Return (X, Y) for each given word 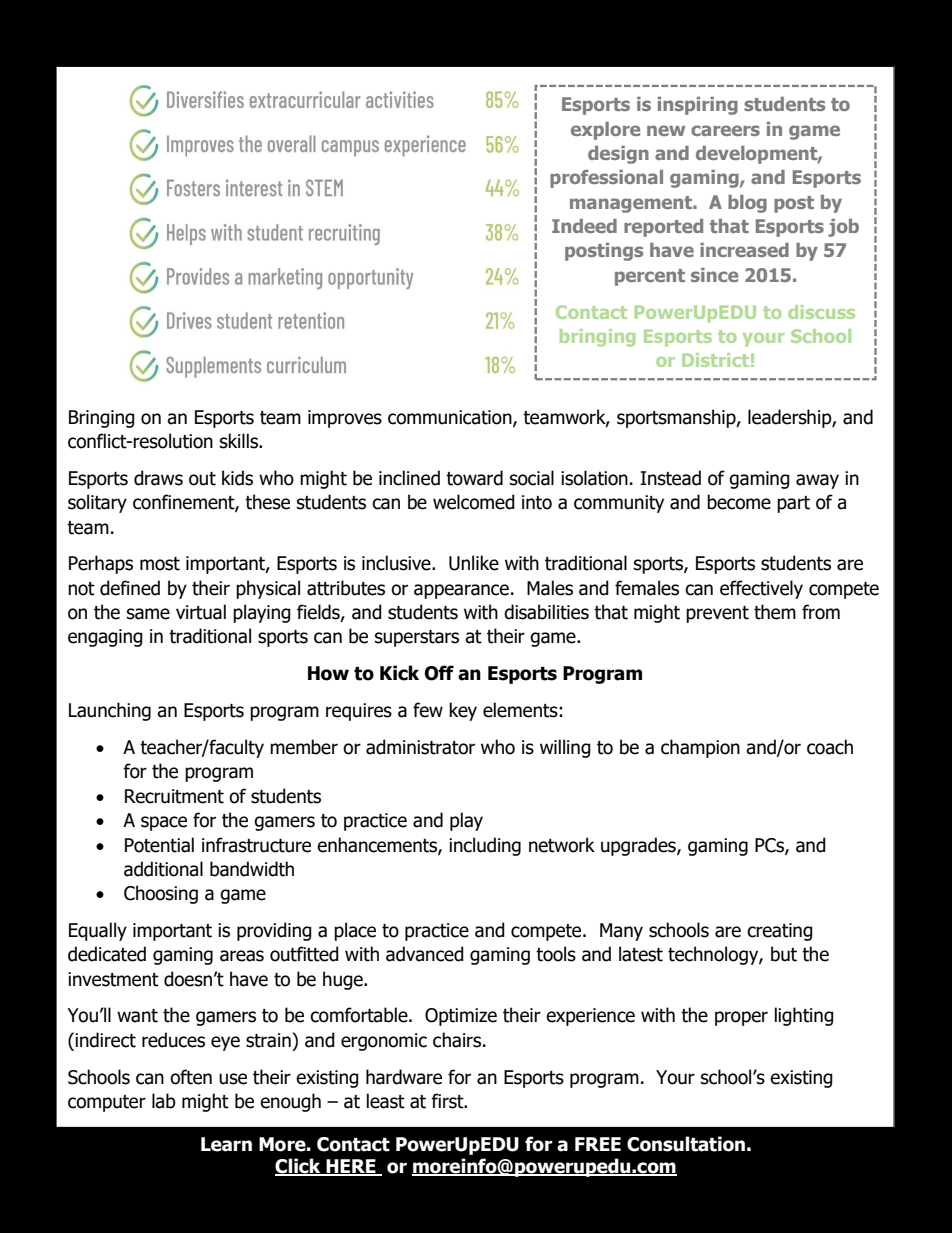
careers (725, 130)
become (739, 502)
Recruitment (174, 796)
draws (158, 478)
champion (700, 748)
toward (474, 478)
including (485, 846)
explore (605, 131)
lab (164, 1101)
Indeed (584, 226)
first (448, 1101)
